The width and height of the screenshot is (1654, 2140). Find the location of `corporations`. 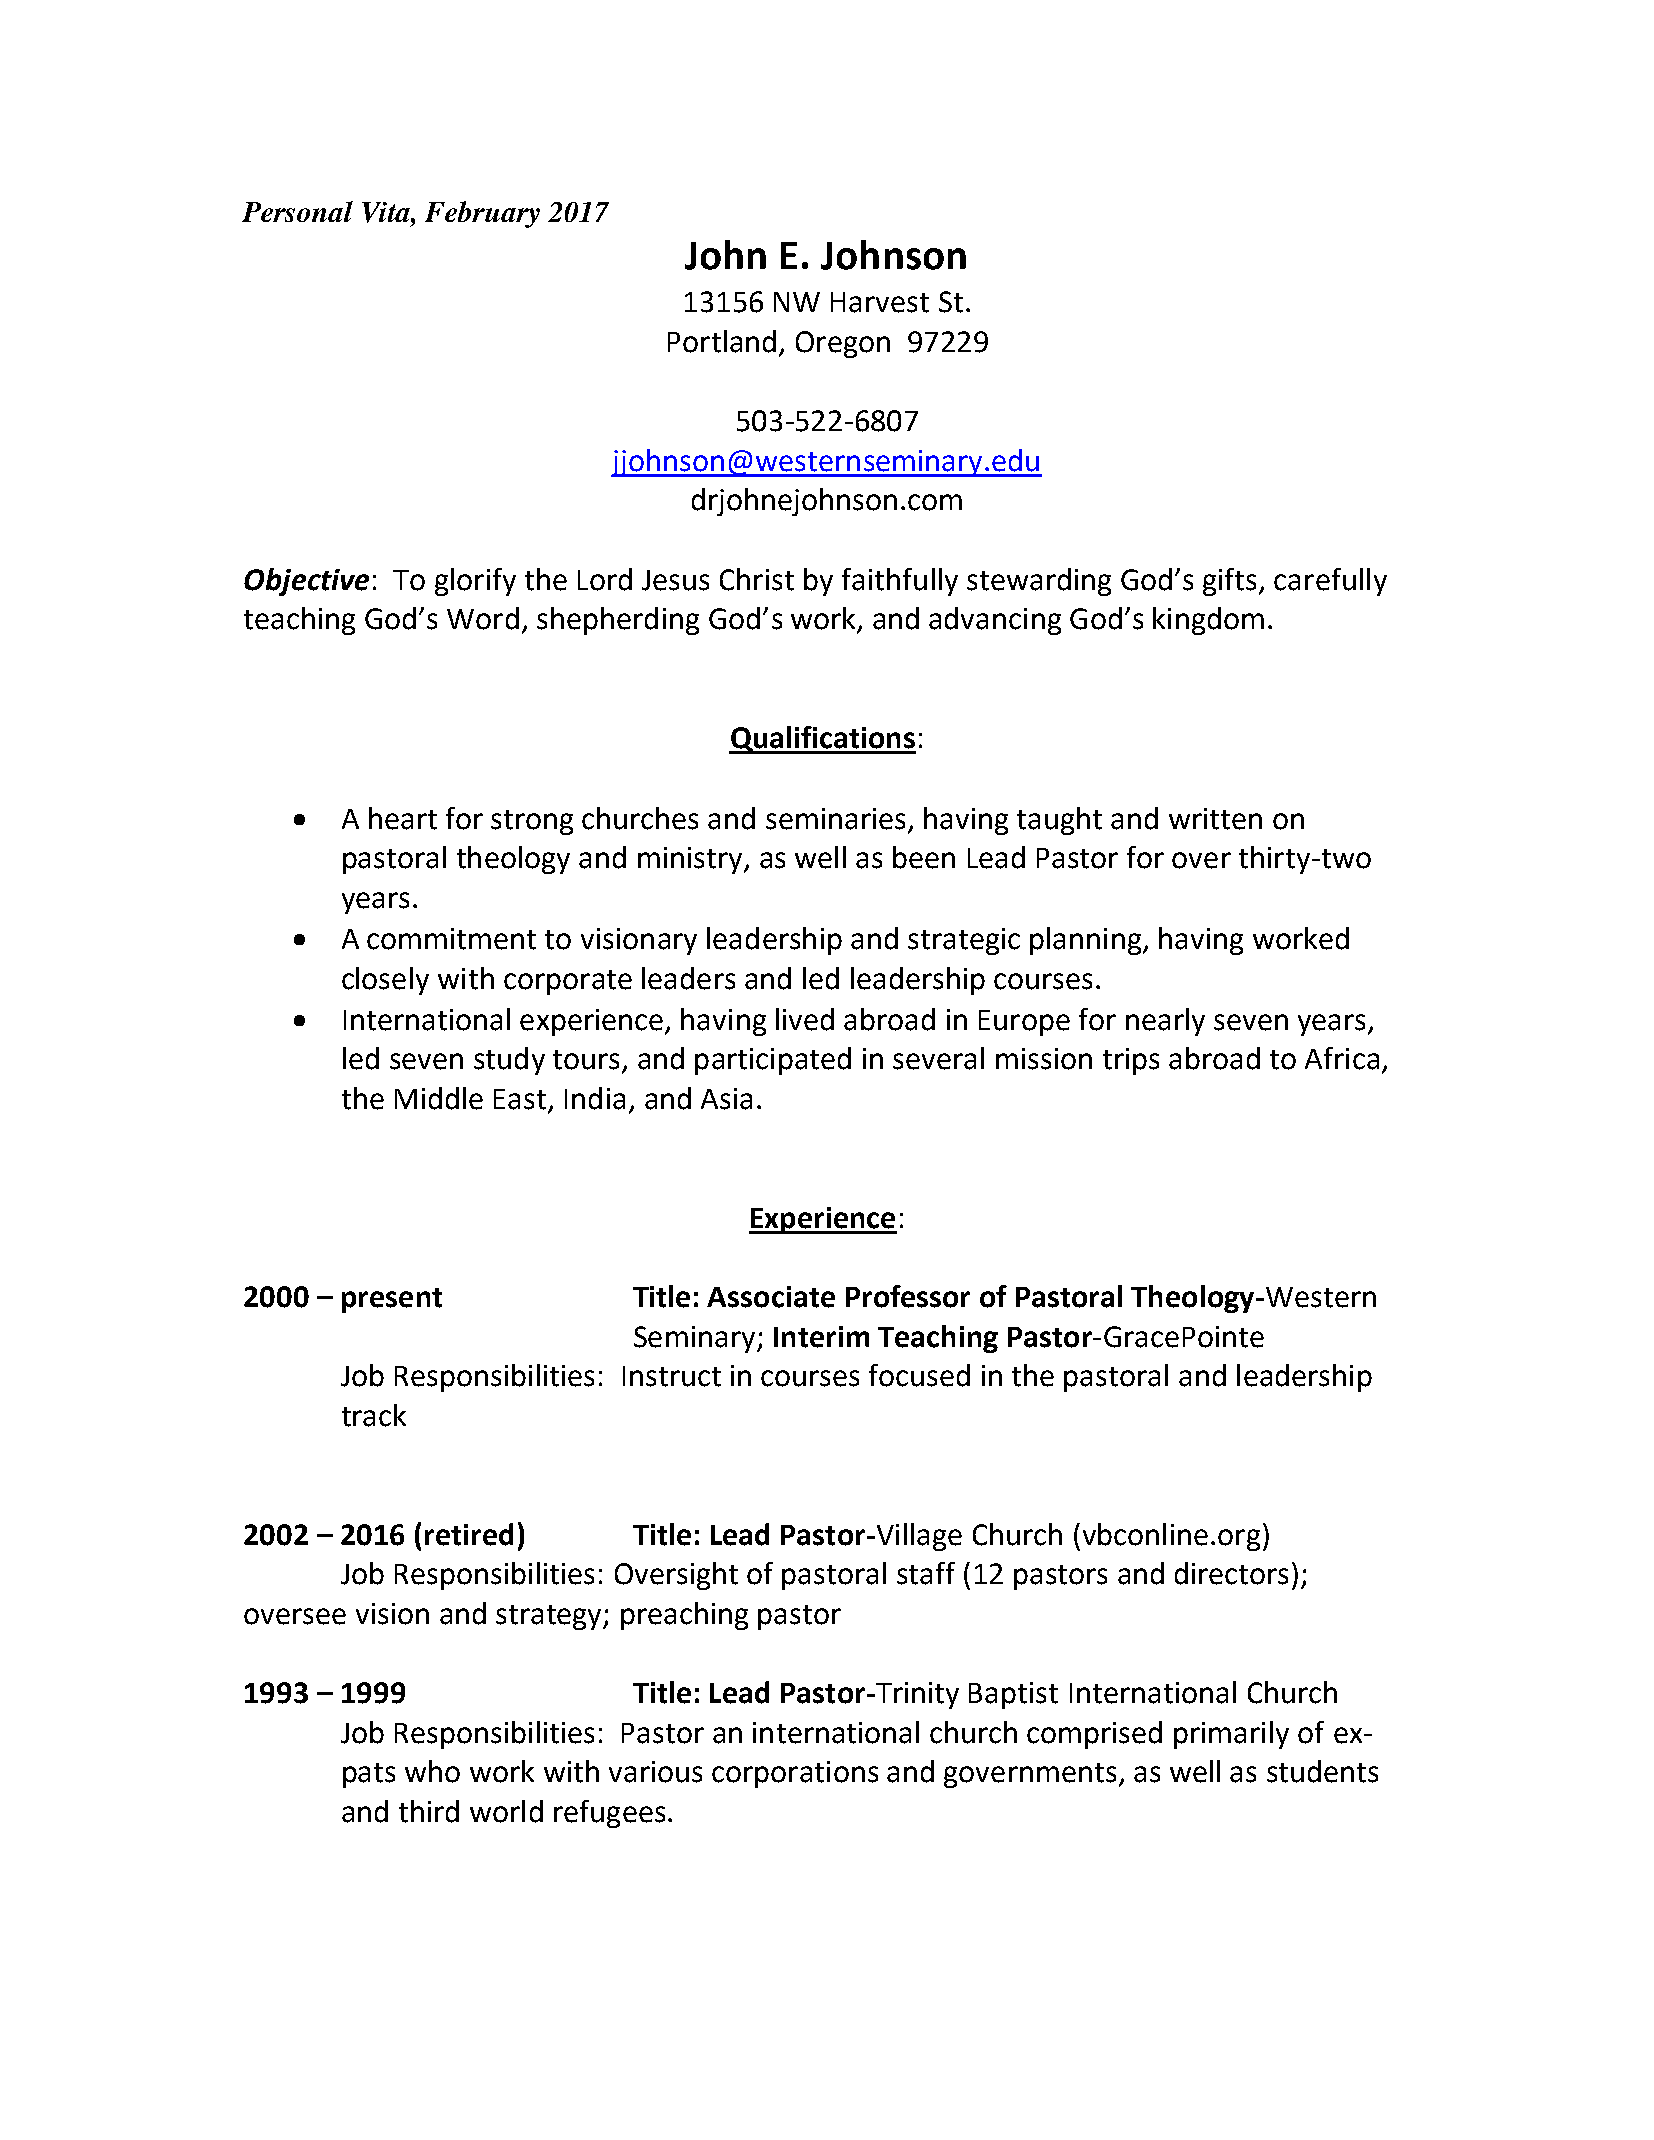

corporations is located at coordinates (795, 1774).
